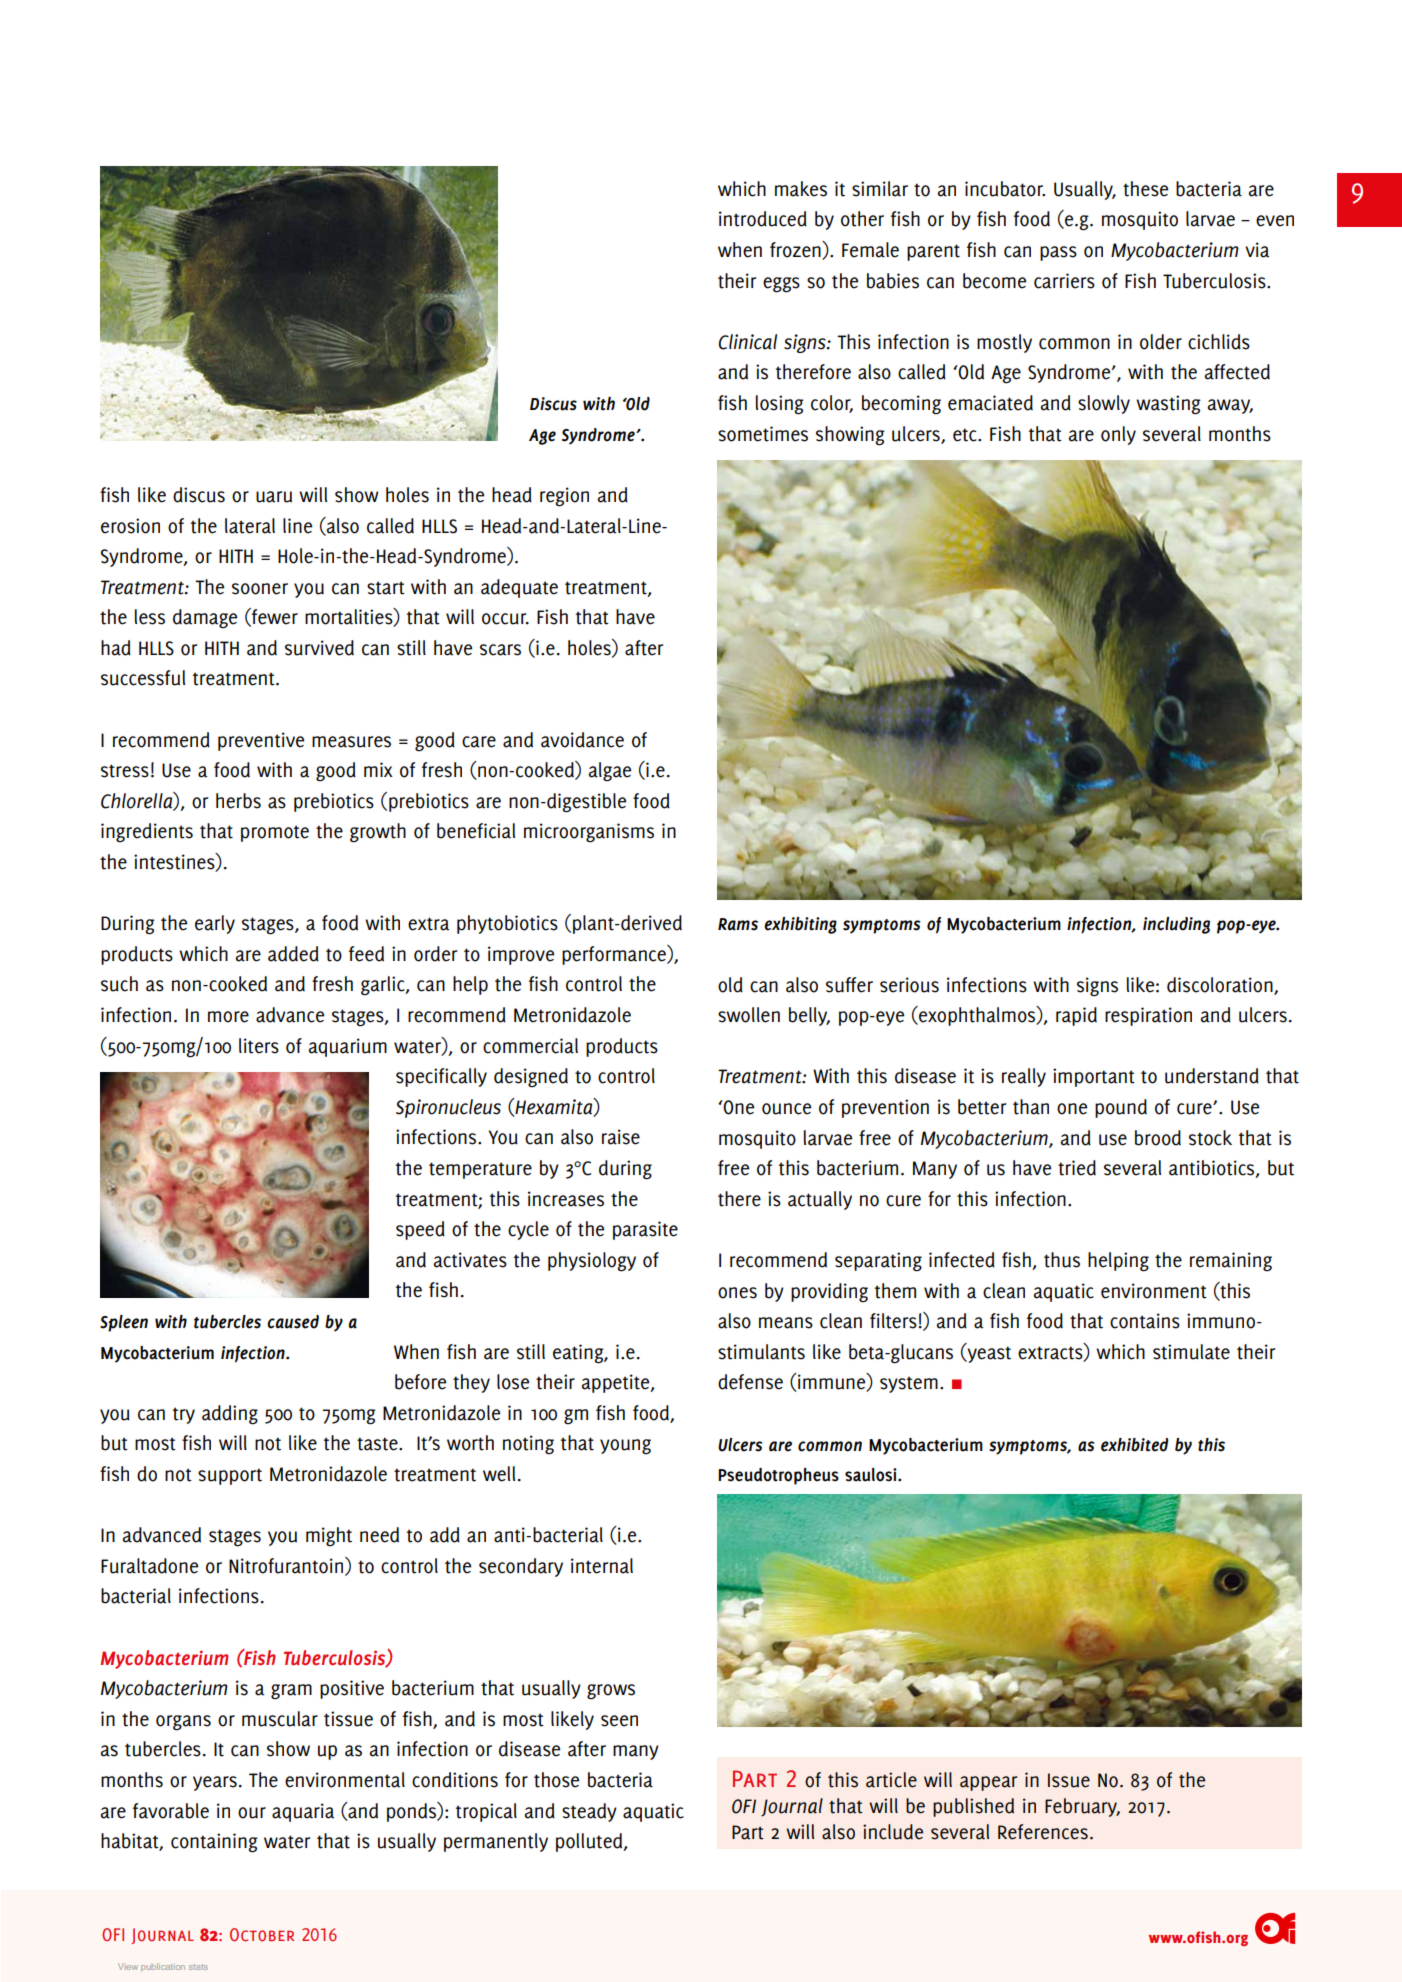 The image size is (1402, 1982). What do you see at coordinates (1176, 925) in the screenshot?
I see `including` at bounding box center [1176, 925].
